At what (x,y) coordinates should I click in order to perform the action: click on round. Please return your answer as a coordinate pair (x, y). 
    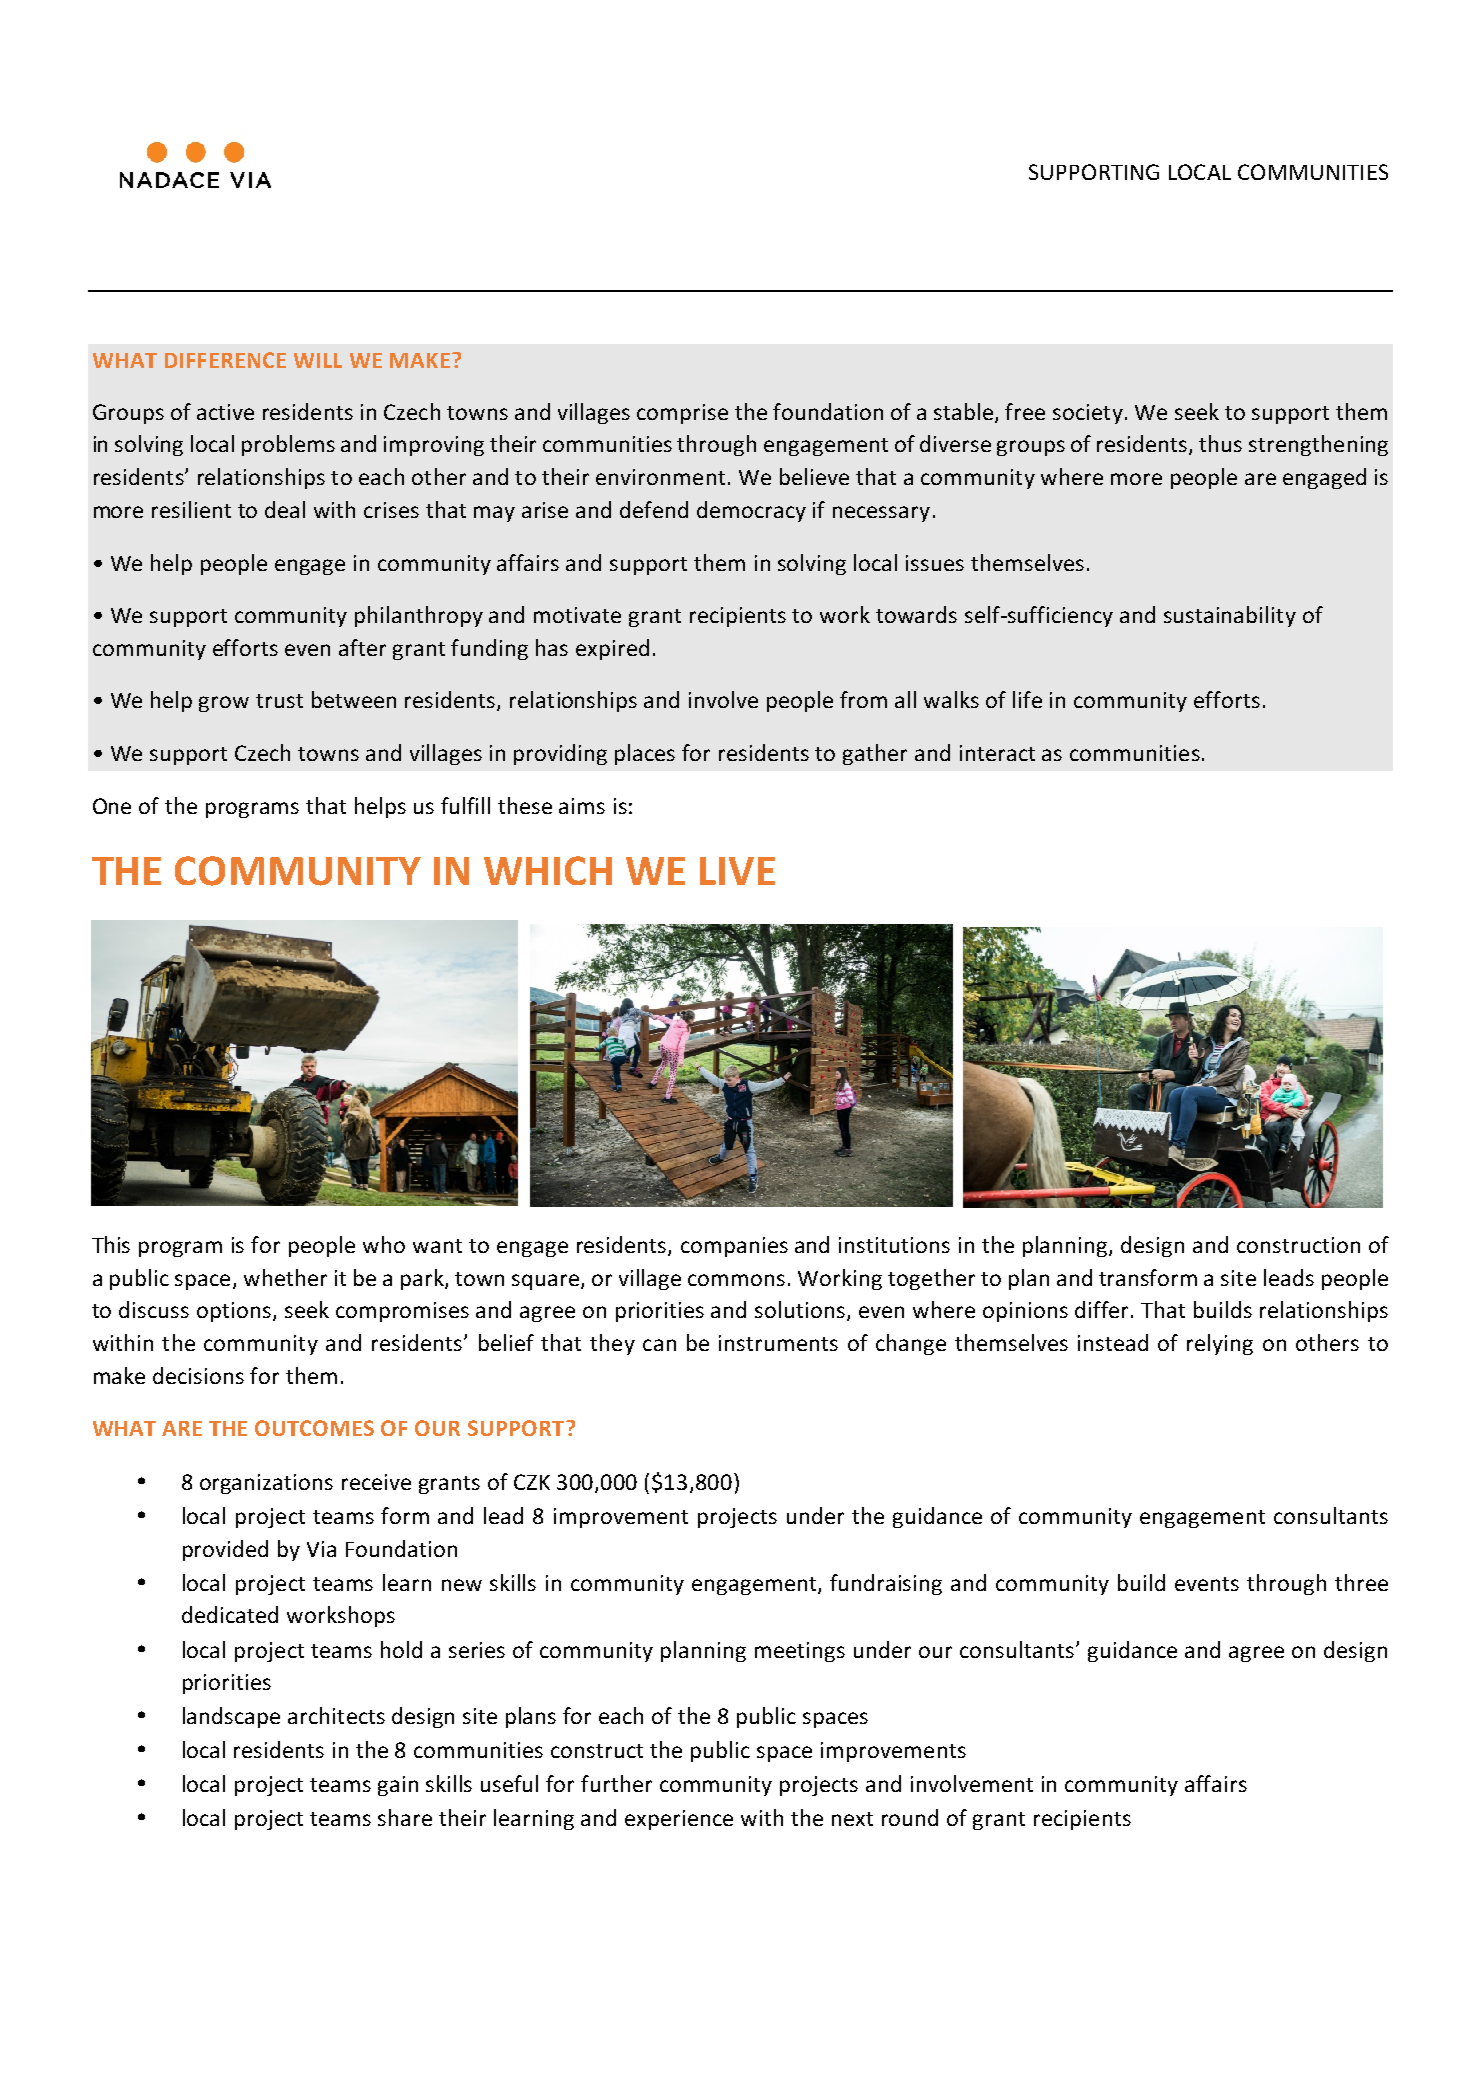
    Looking at the image, I should click on (910, 1817).
